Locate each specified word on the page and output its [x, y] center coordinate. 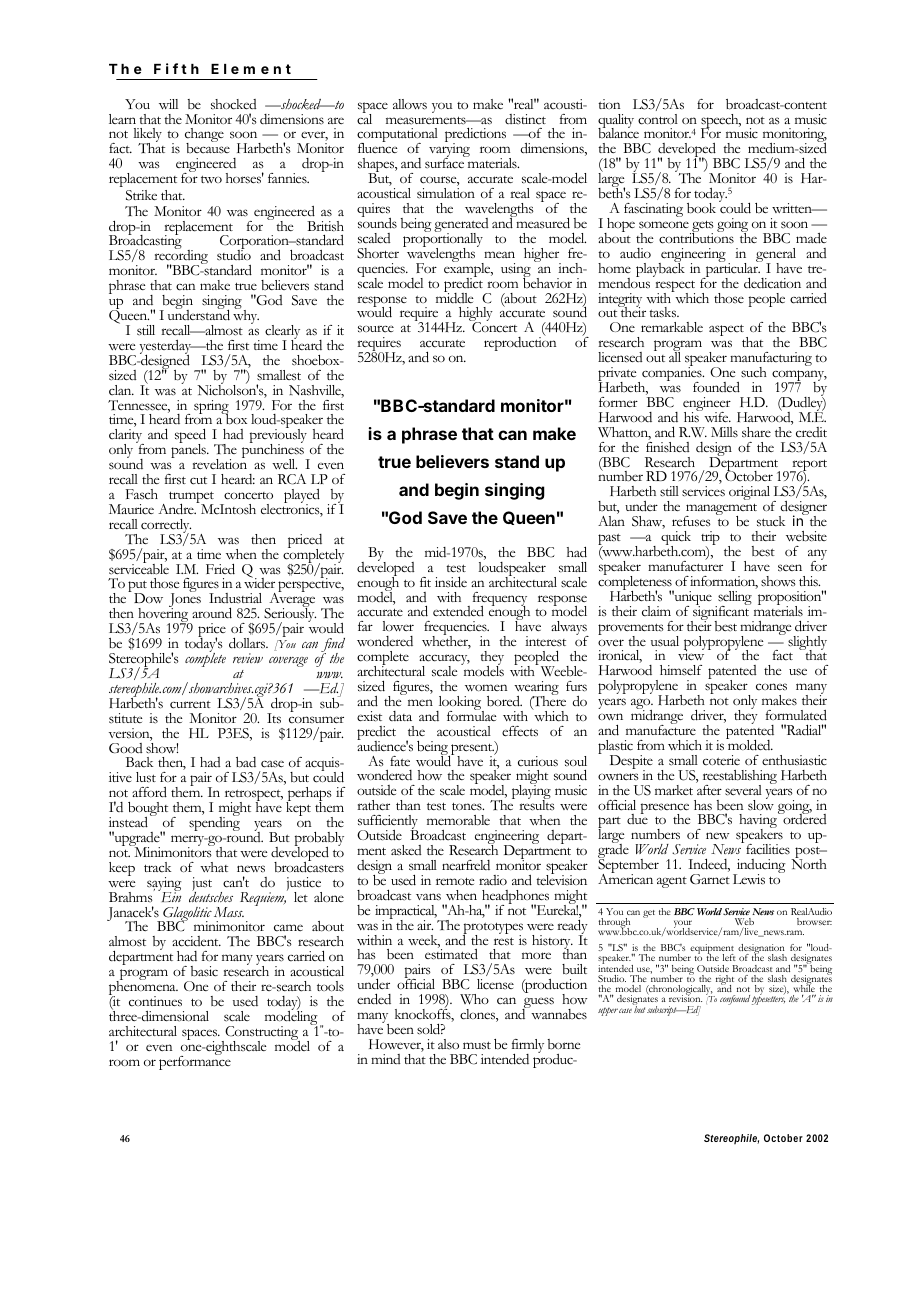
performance [195, 1062]
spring [211, 408]
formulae [471, 715]
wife [717, 417]
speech [721, 122]
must [477, 1046]
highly [476, 315]
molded [749, 744]
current [190, 705]
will [168, 104]
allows [410, 104]
